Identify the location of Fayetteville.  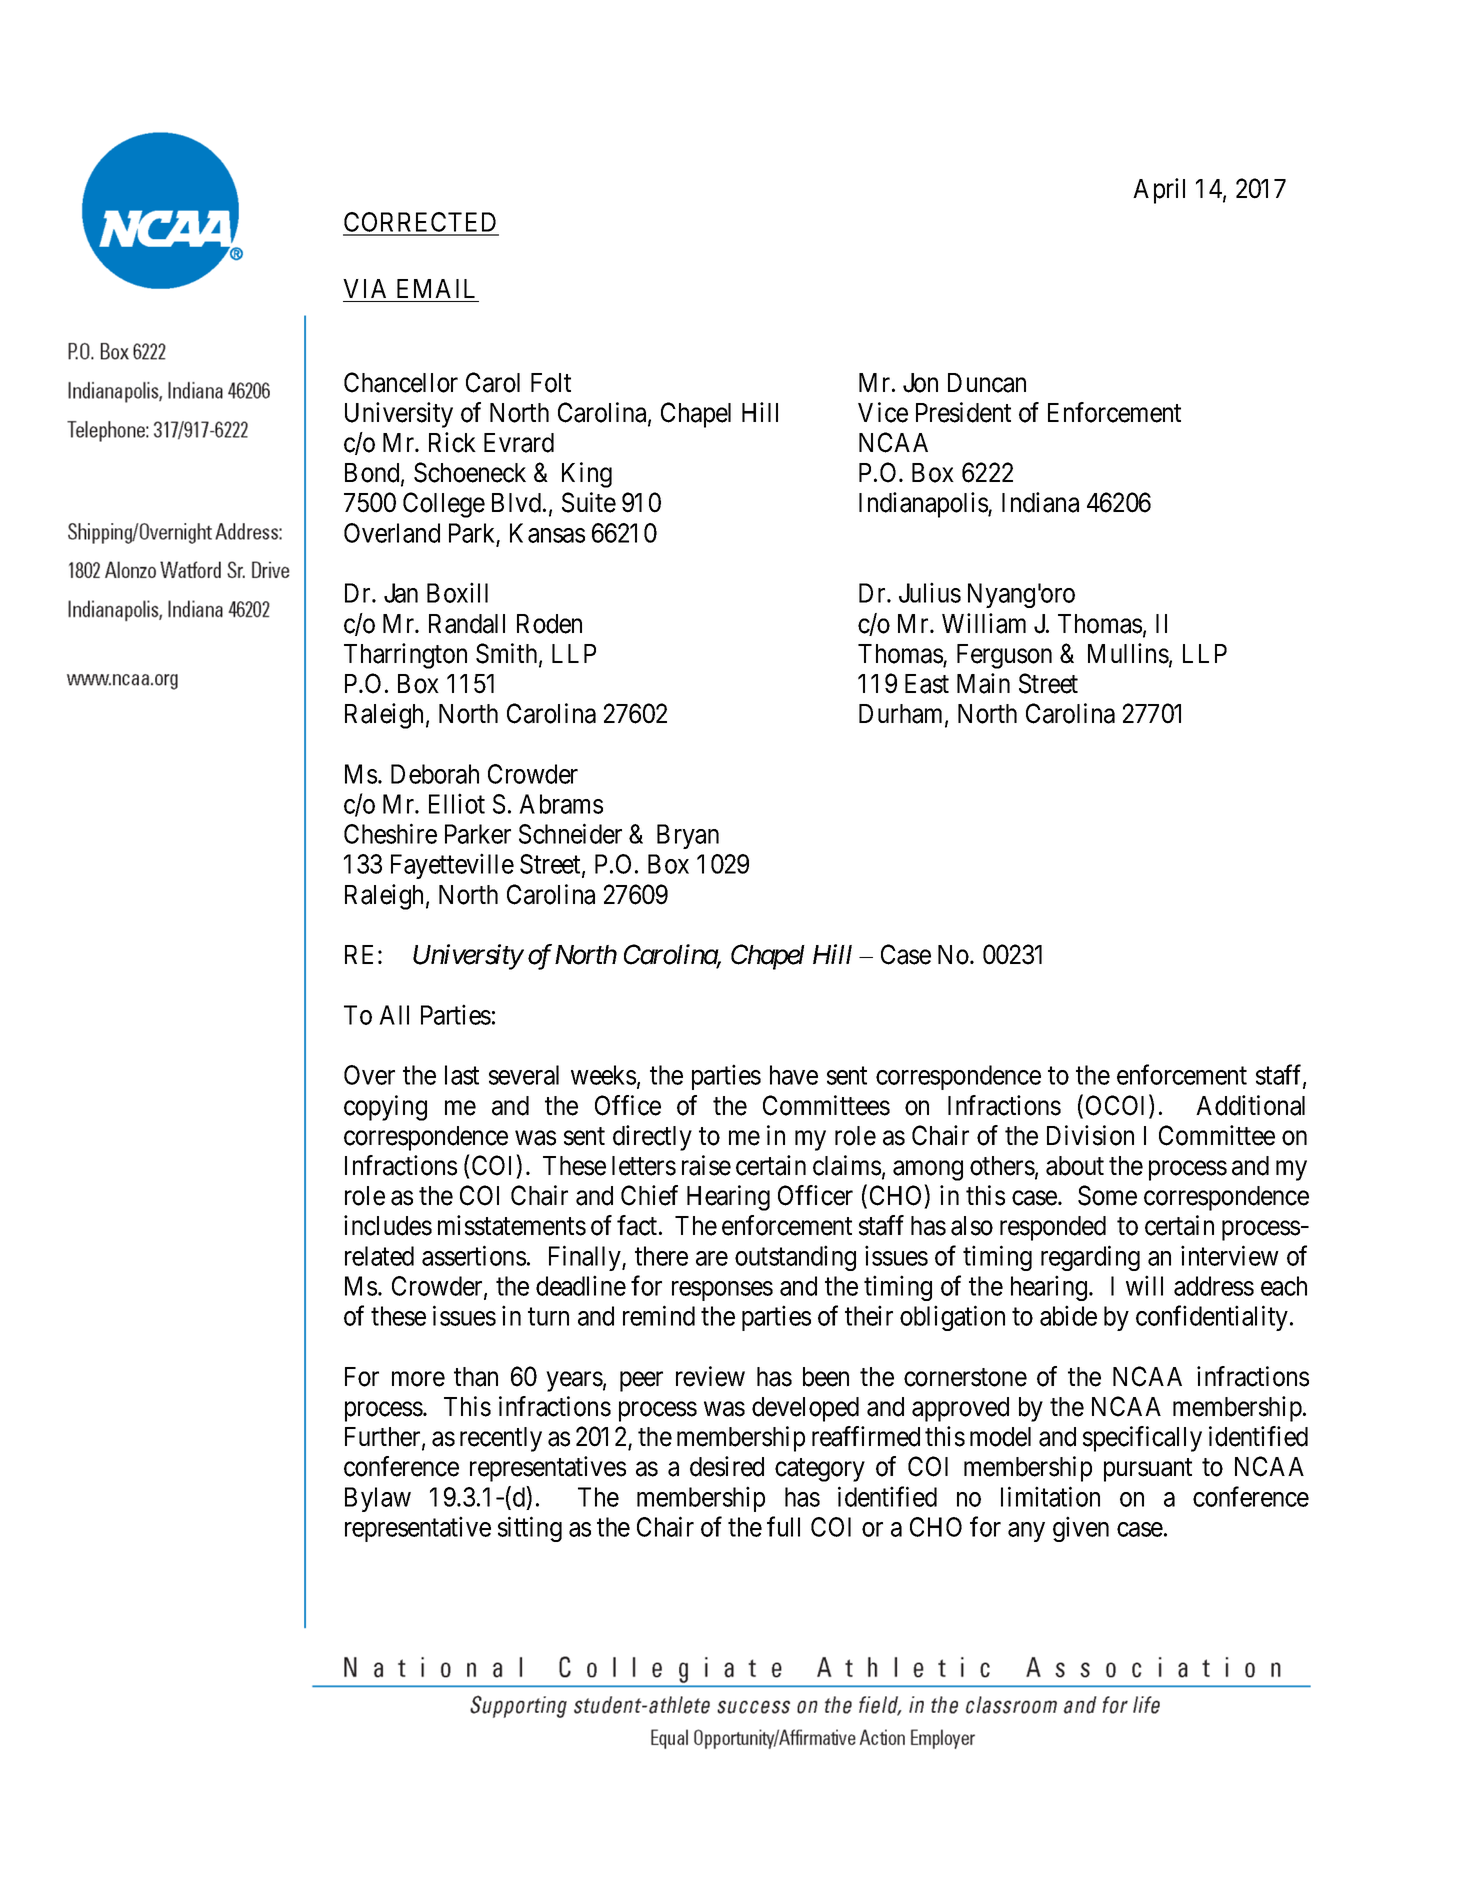
(452, 866).
